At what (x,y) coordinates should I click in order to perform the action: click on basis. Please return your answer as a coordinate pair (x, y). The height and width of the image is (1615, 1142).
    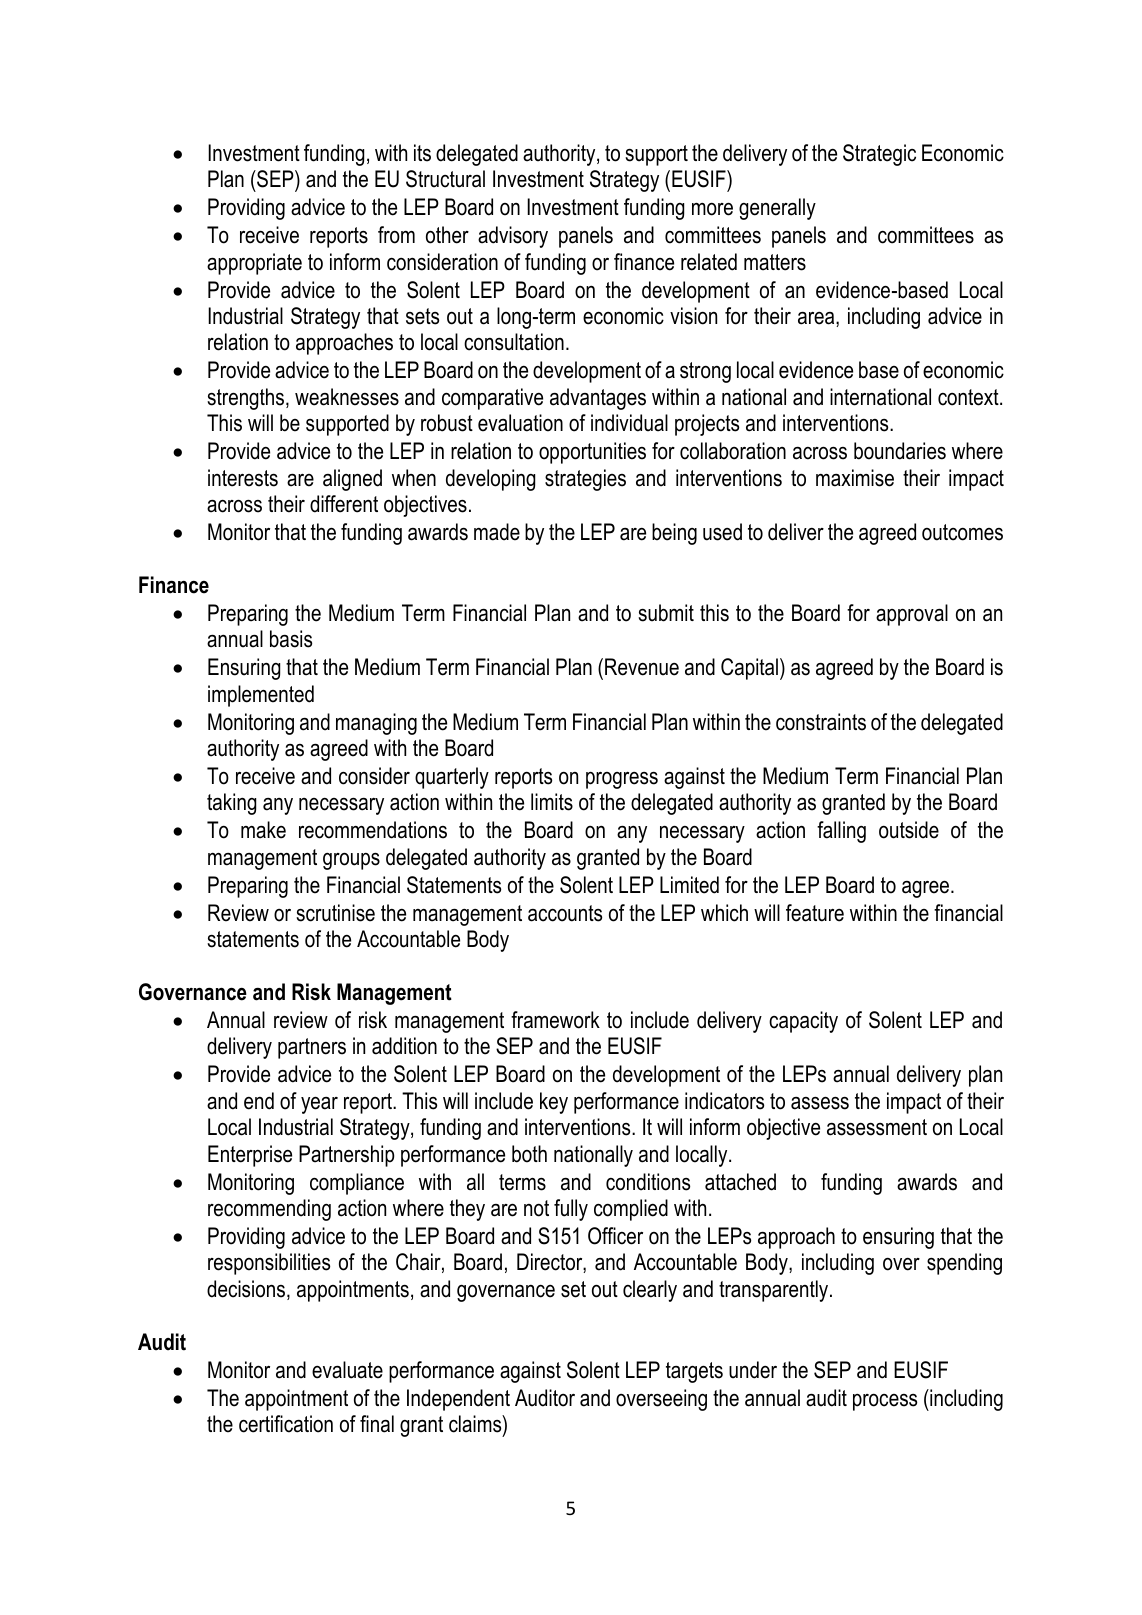
    Looking at the image, I should click on (291, 639).
